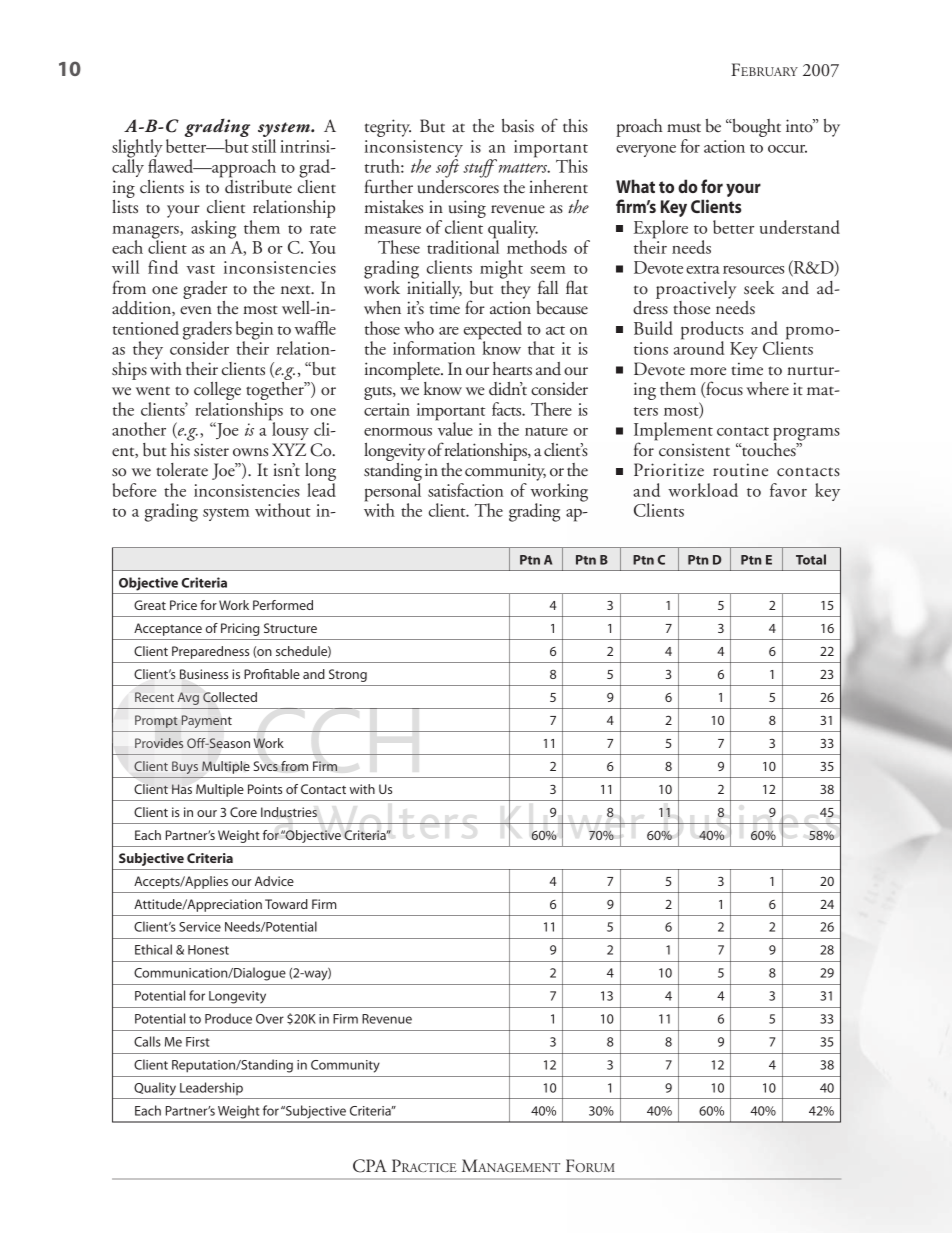  I want to click on CPA, so click(370, 1166).
